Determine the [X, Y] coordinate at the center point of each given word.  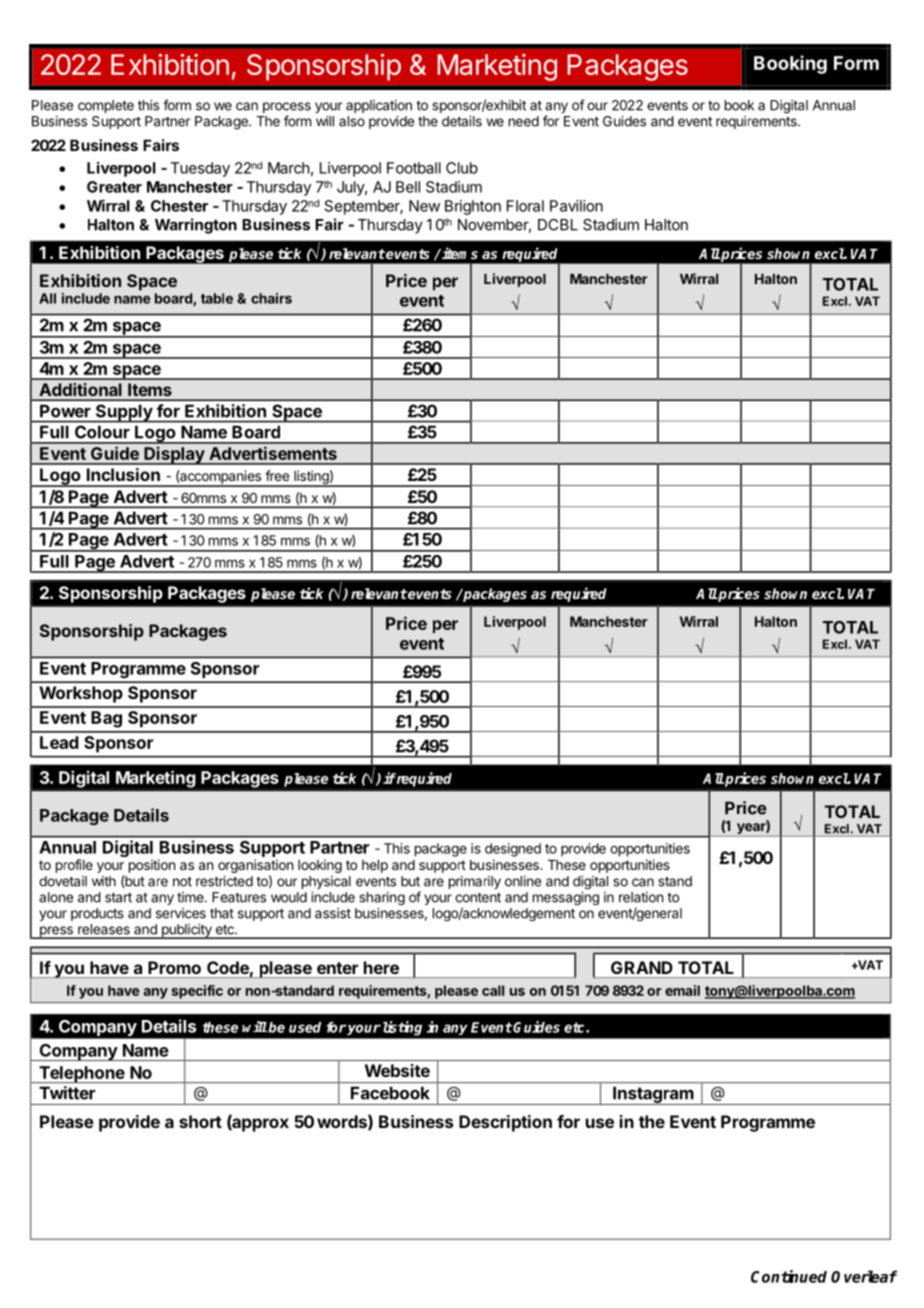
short [200, 1121]
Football [414, 168]
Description [505, 1123]
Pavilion [576, 206]
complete [106, 106]
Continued [789, 1276]
